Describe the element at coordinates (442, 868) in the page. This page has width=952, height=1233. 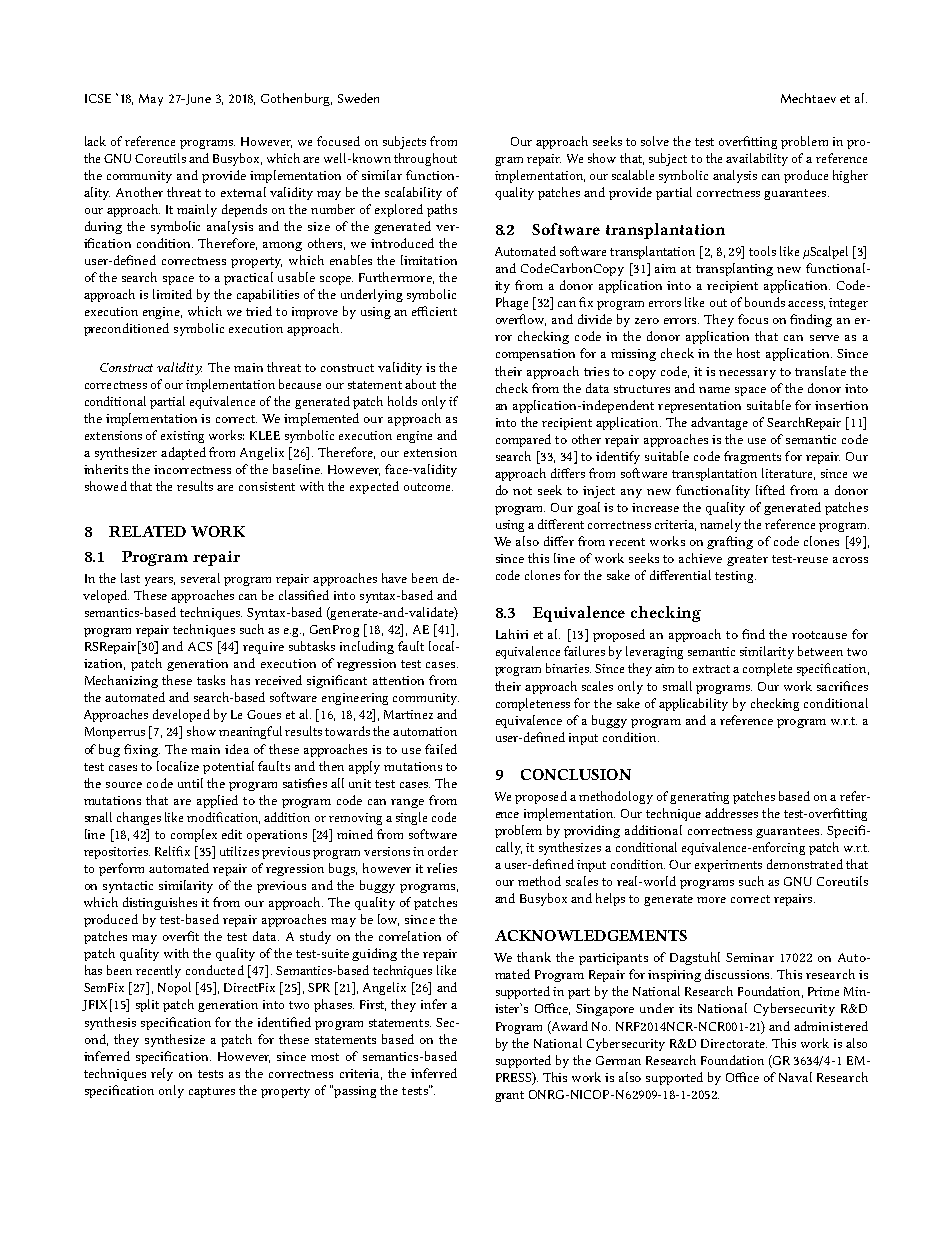
I see `relies` at that location.
